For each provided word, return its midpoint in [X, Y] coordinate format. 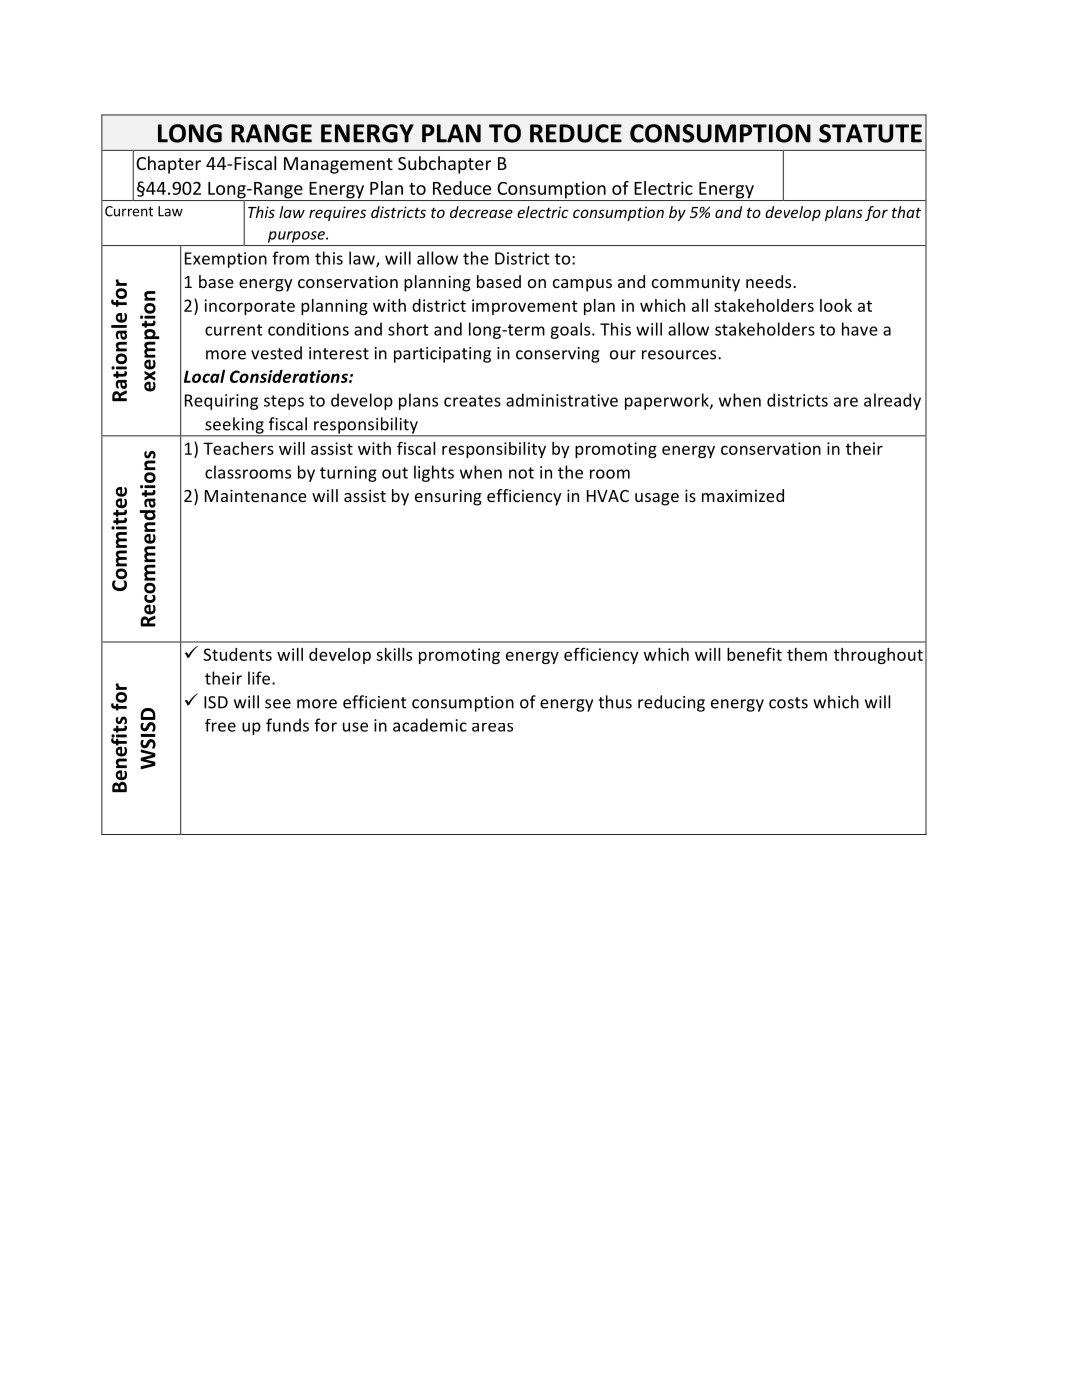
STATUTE [870, 133]
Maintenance [256, 495]
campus [582, 285]
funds [287, 725]
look [836, 305]
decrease [481, 212]
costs [788, 703]
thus [615, 702]
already [892, 401]
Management [338, 165]
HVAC [608, 496]
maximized [743, 495]
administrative [562, 400]
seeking [234, 426]
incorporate [249, 307]
